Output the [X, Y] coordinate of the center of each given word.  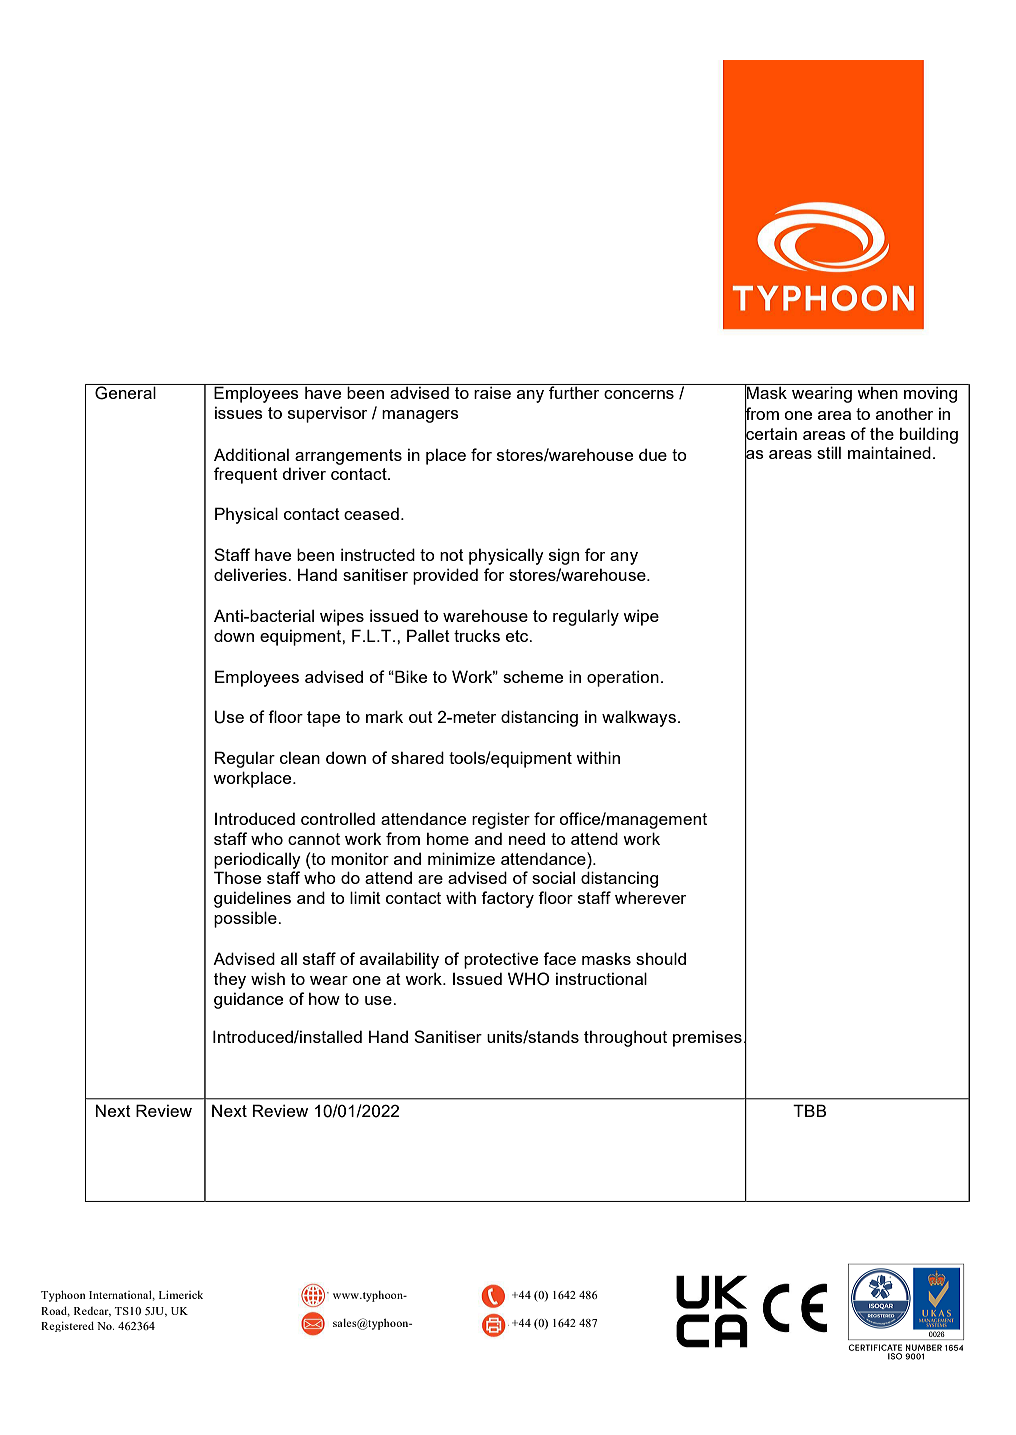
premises [707, 1038]
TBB [810, 1110]
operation [623, 678]
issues [239, 413]
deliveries [251, 574]
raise [492, 393]
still [829, 452]
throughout [625, 1038]
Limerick [181, 1294]
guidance [248, 1001]
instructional [601, 978]
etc [518, 636]
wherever [650, 897]
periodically [257, 860]
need [527, 839]
